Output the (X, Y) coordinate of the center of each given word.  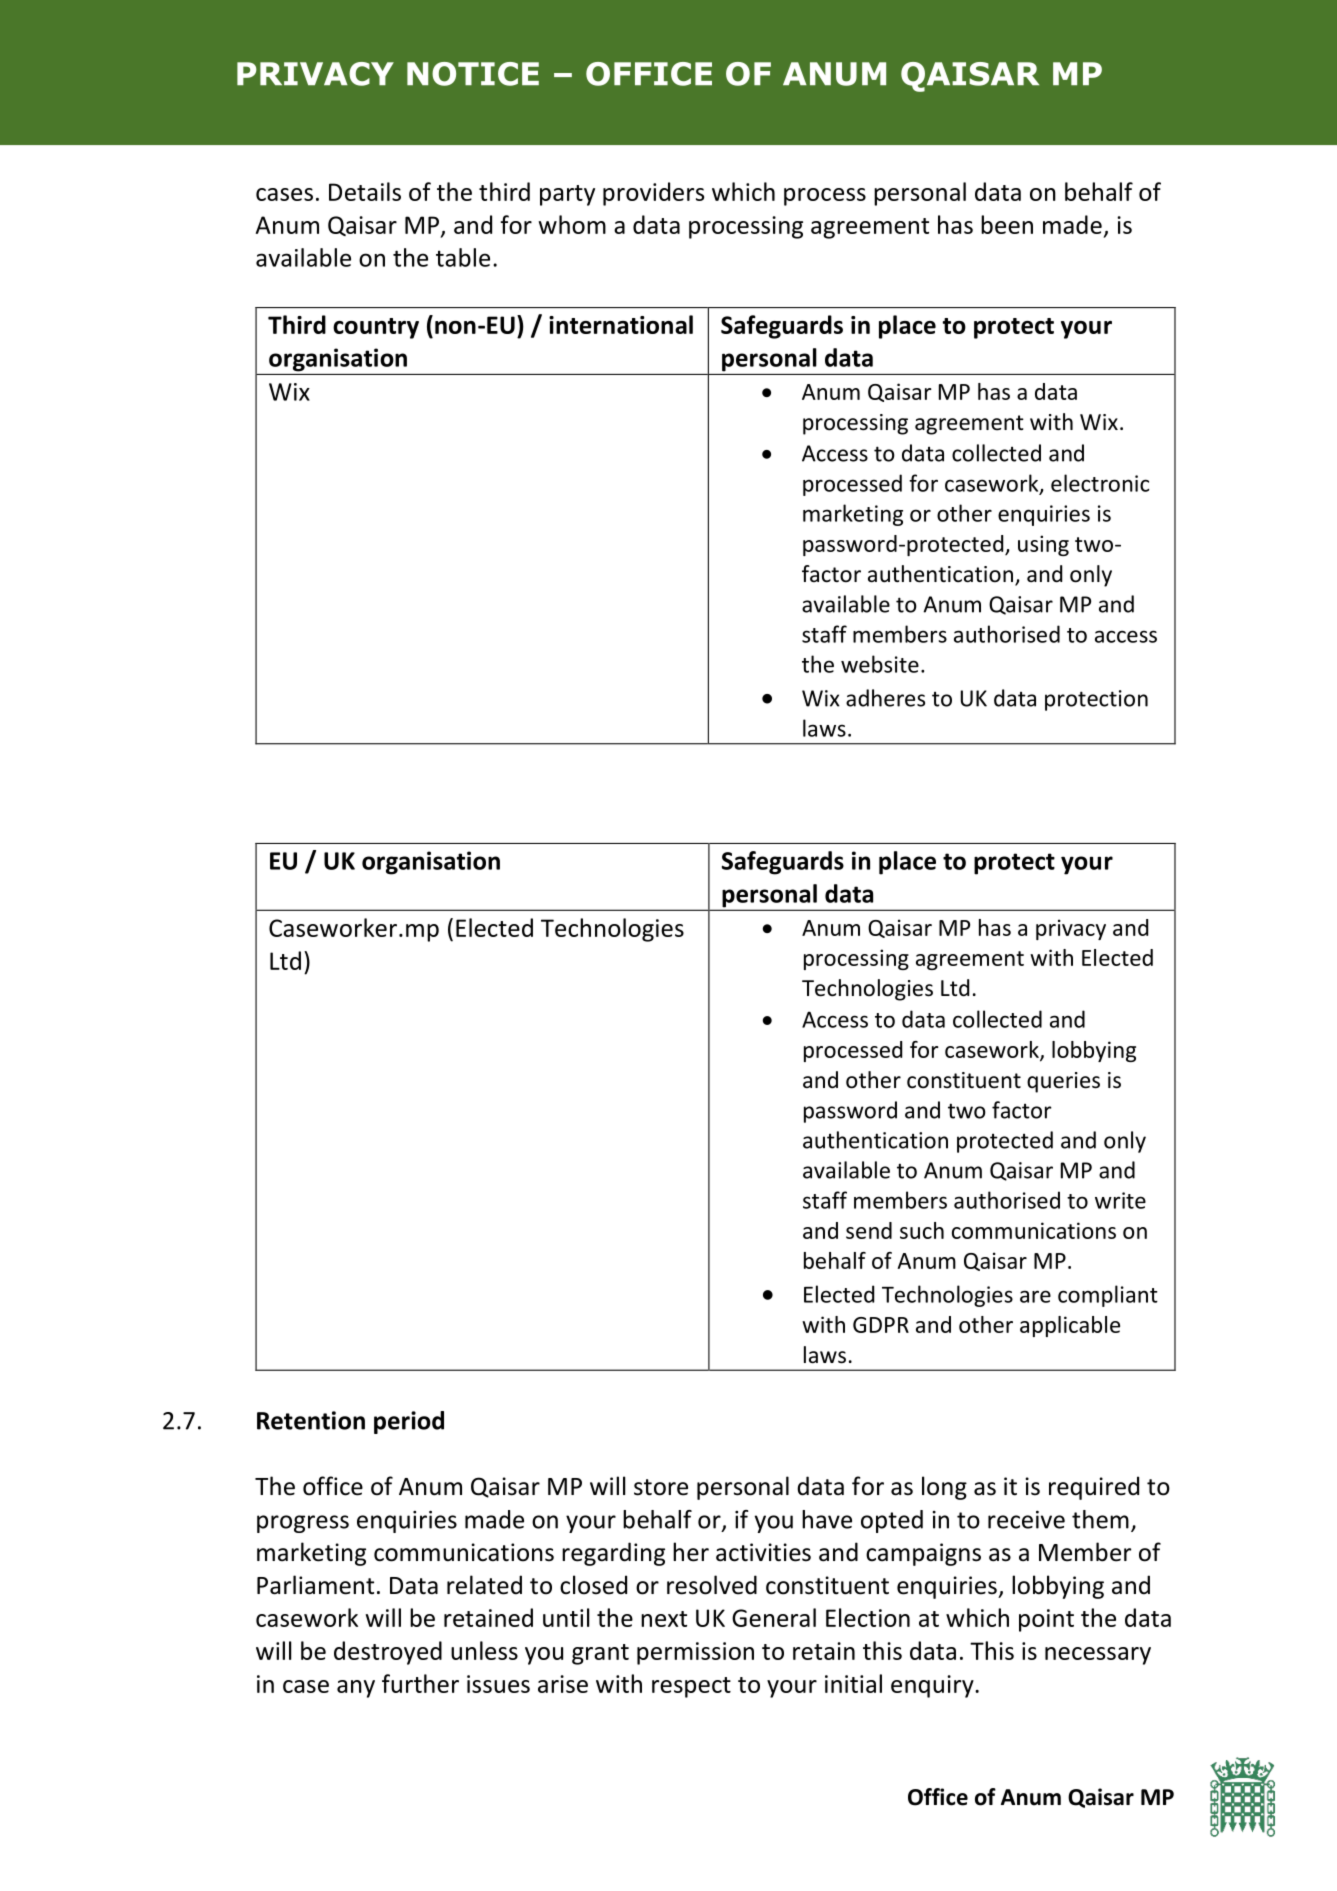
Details (365, 191)
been (1007, 224)
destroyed (388, 1653)
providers (653, 194)
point (1046, 1620)
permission (695, 1653)
